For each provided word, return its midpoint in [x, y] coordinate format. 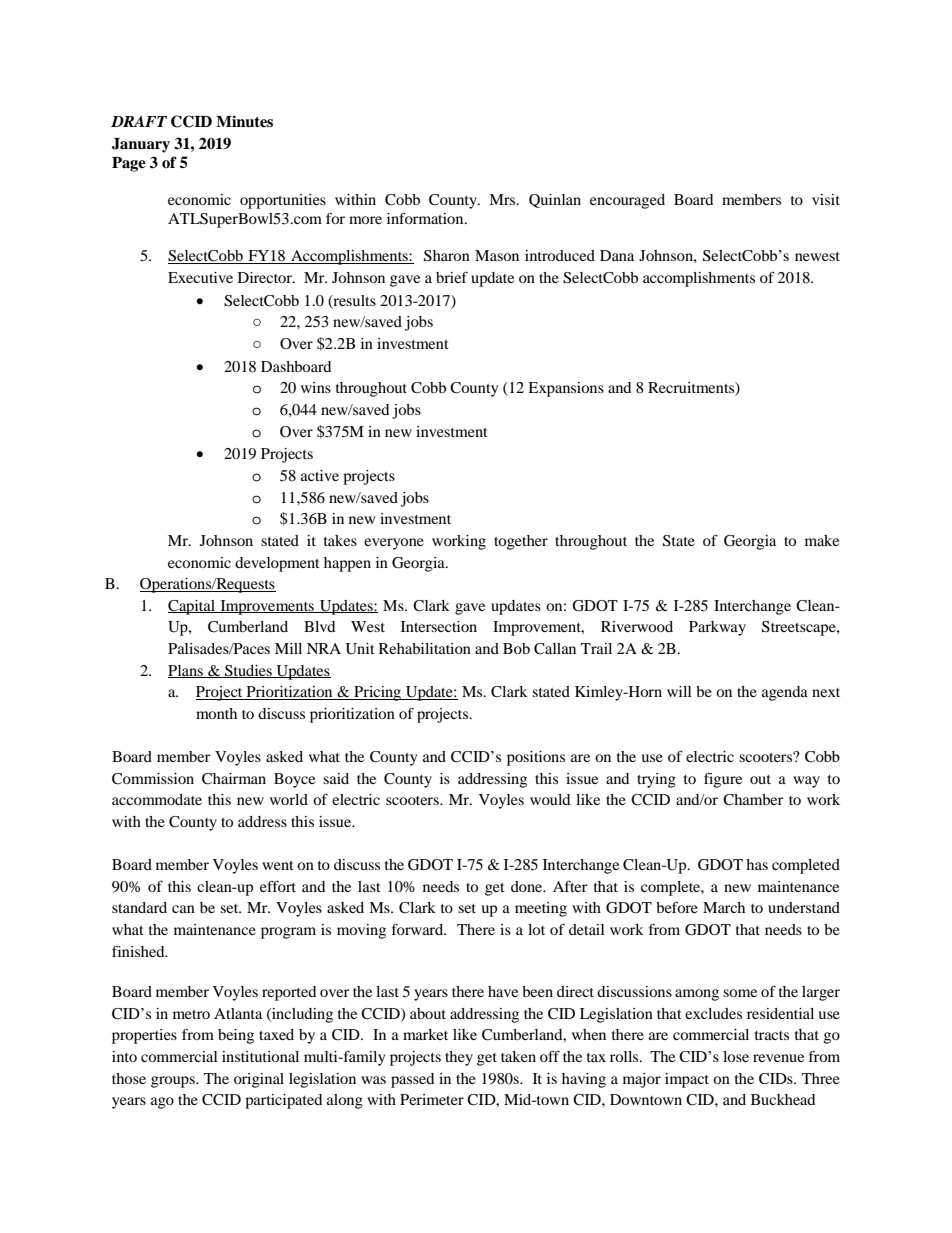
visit [826, 199]
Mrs [503, 199]
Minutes [244, 121]
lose [736, 1056]
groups [174, 1082]
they [459, 1058]
